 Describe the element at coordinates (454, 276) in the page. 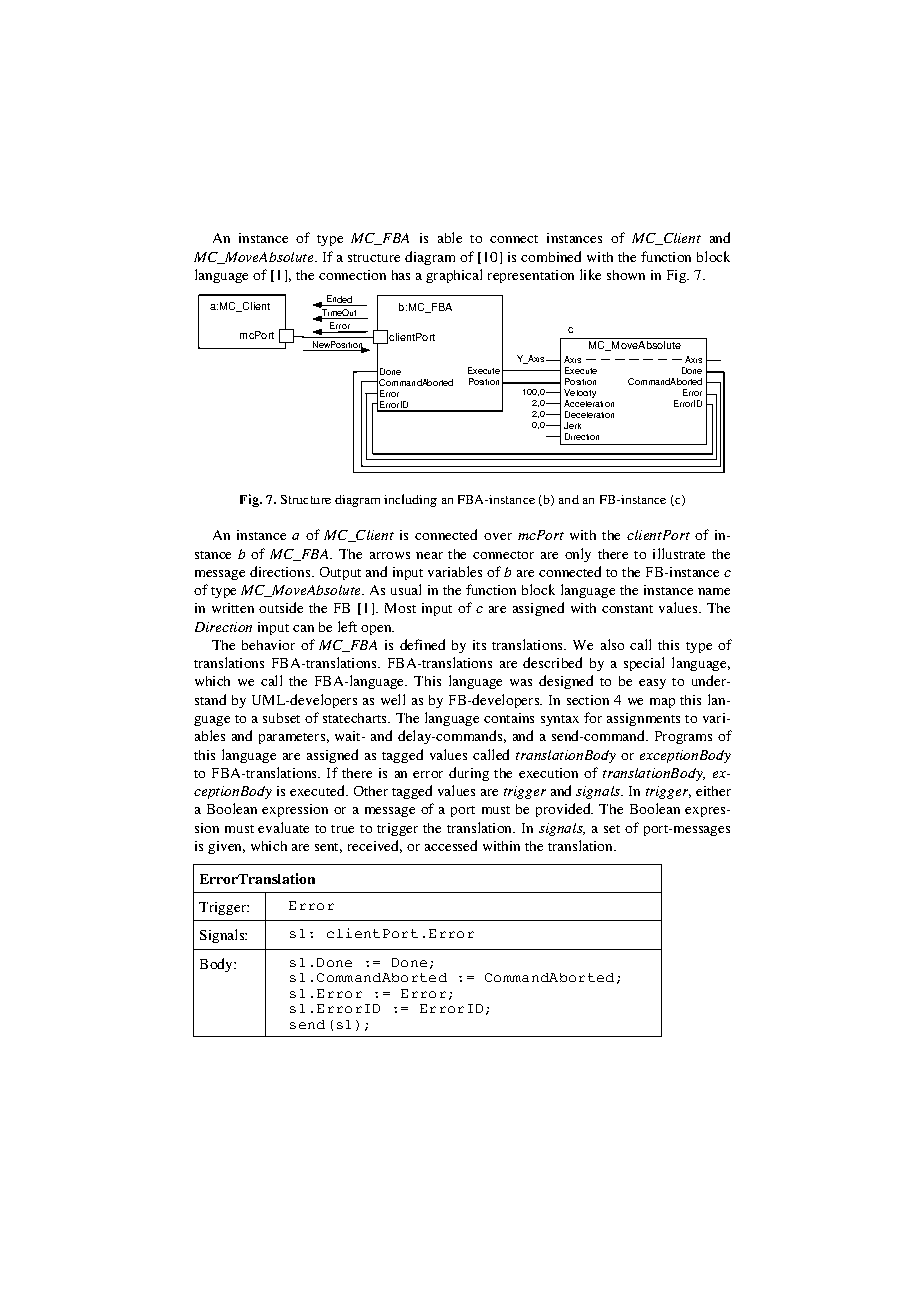

I see `graphical` at that location.
